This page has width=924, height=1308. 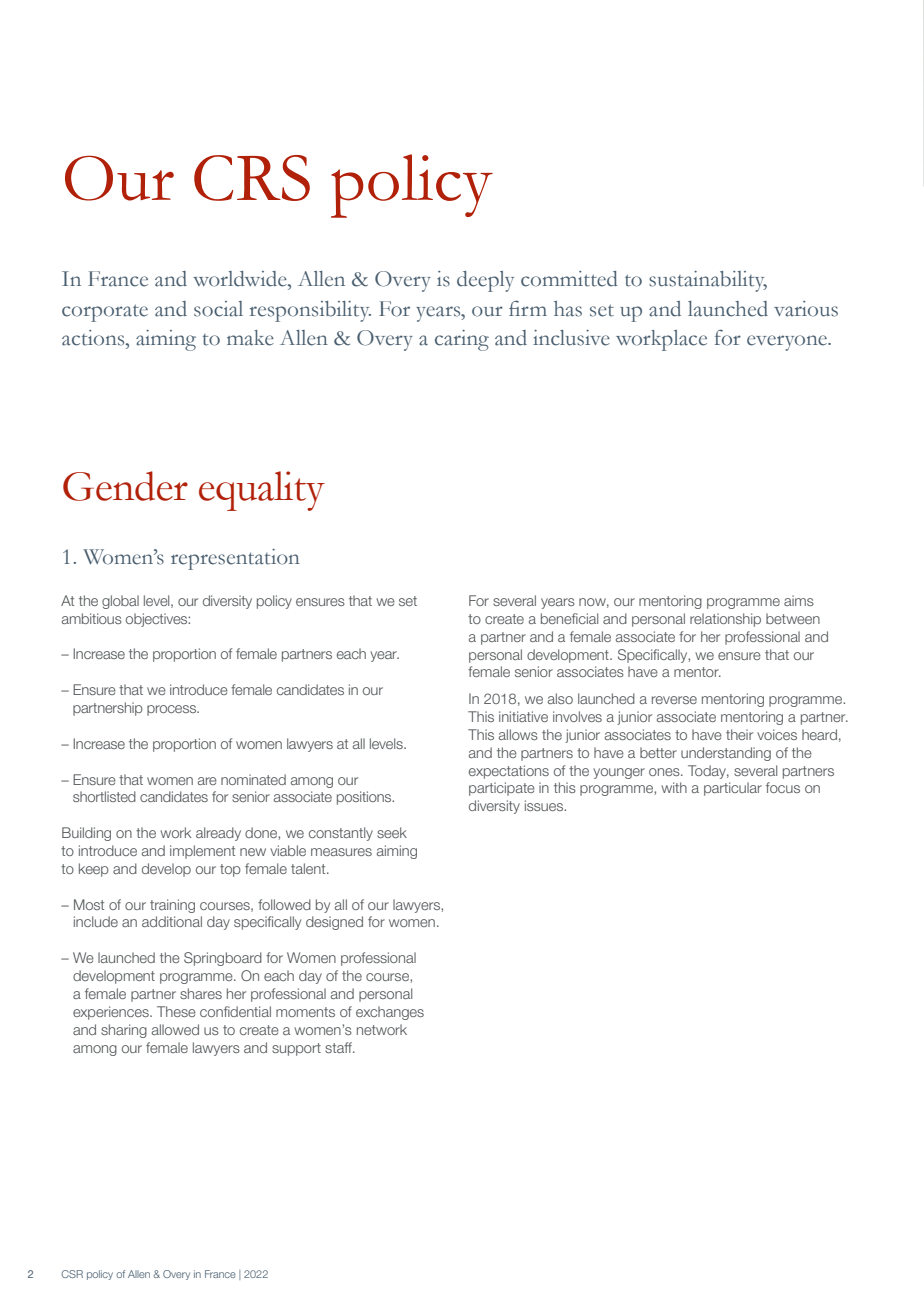 I want to click on deeply, so click(x=485, y=281).
